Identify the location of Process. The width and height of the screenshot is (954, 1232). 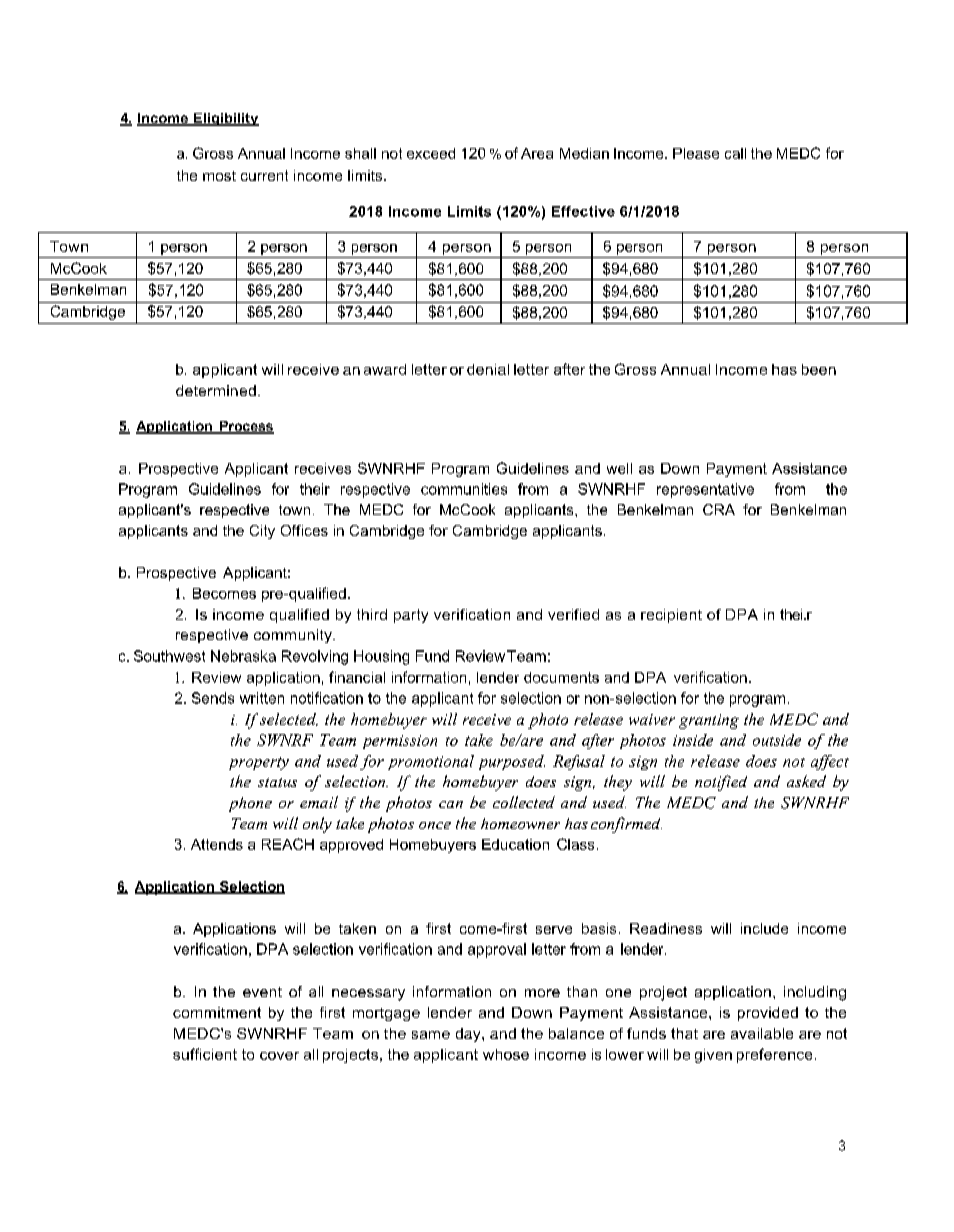
(246, 427).
